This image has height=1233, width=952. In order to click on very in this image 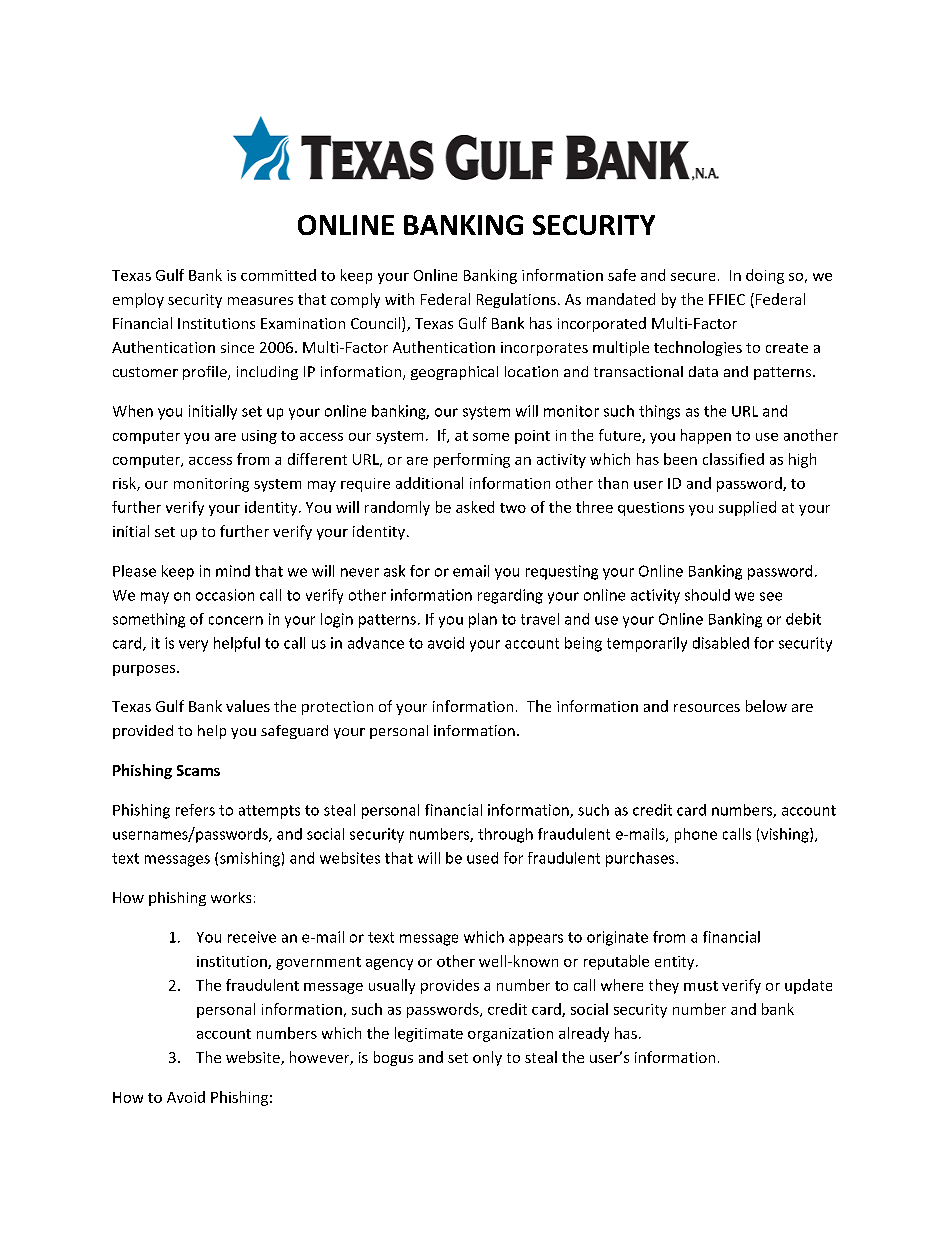, I will do `click(193, 646)`.
